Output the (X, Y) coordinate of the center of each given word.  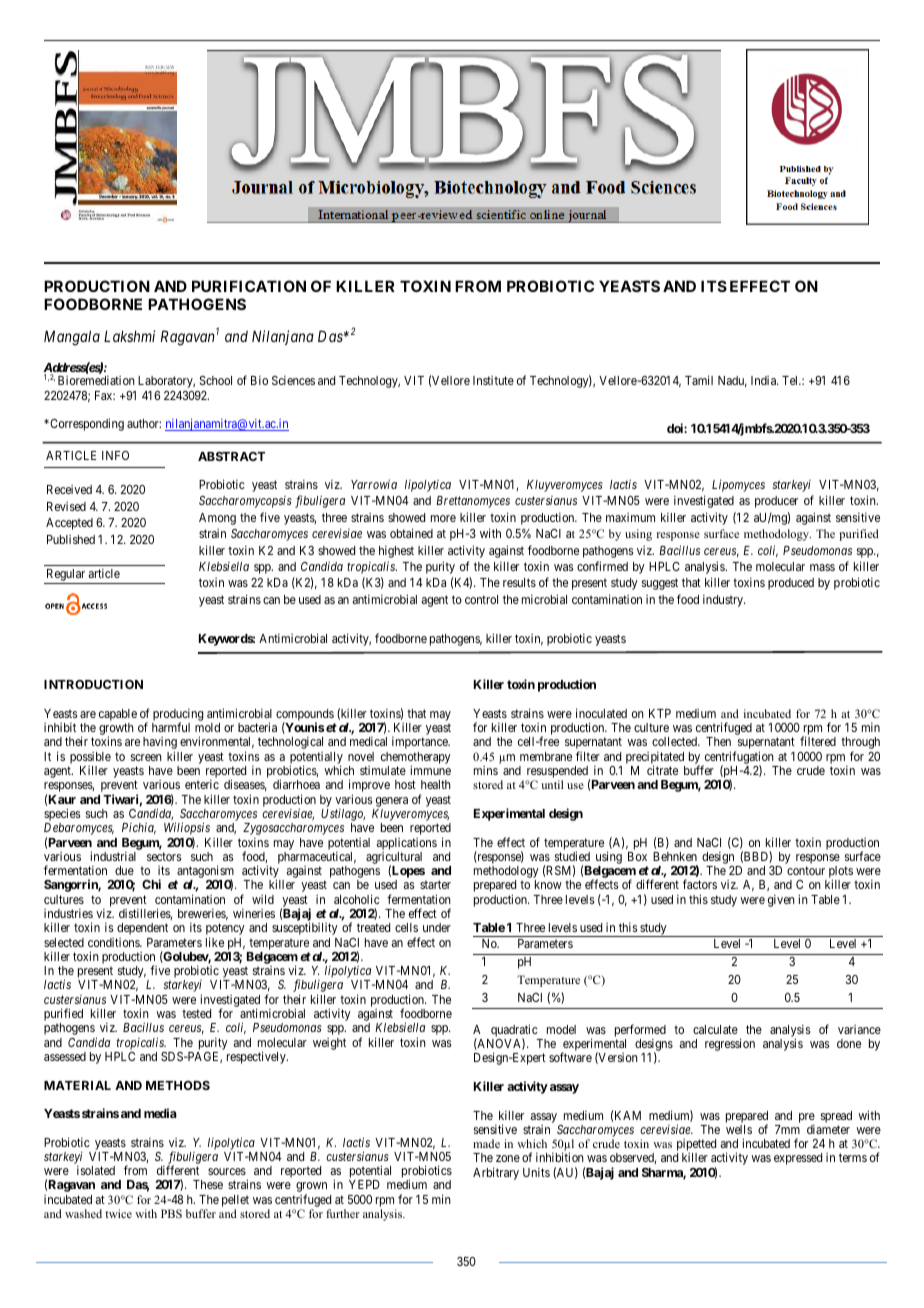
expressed (798, 1159)
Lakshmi (129, 336)
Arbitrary (496, 1173)
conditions (114, 942)
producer (776, 502)
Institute (493, 380)
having (160, 744)
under (437, 927)
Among (217, 519)
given (781, 900)
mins (486, 770)
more (443, 518)
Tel (791, 380)
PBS (171, 1213)
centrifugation (738, 758)
